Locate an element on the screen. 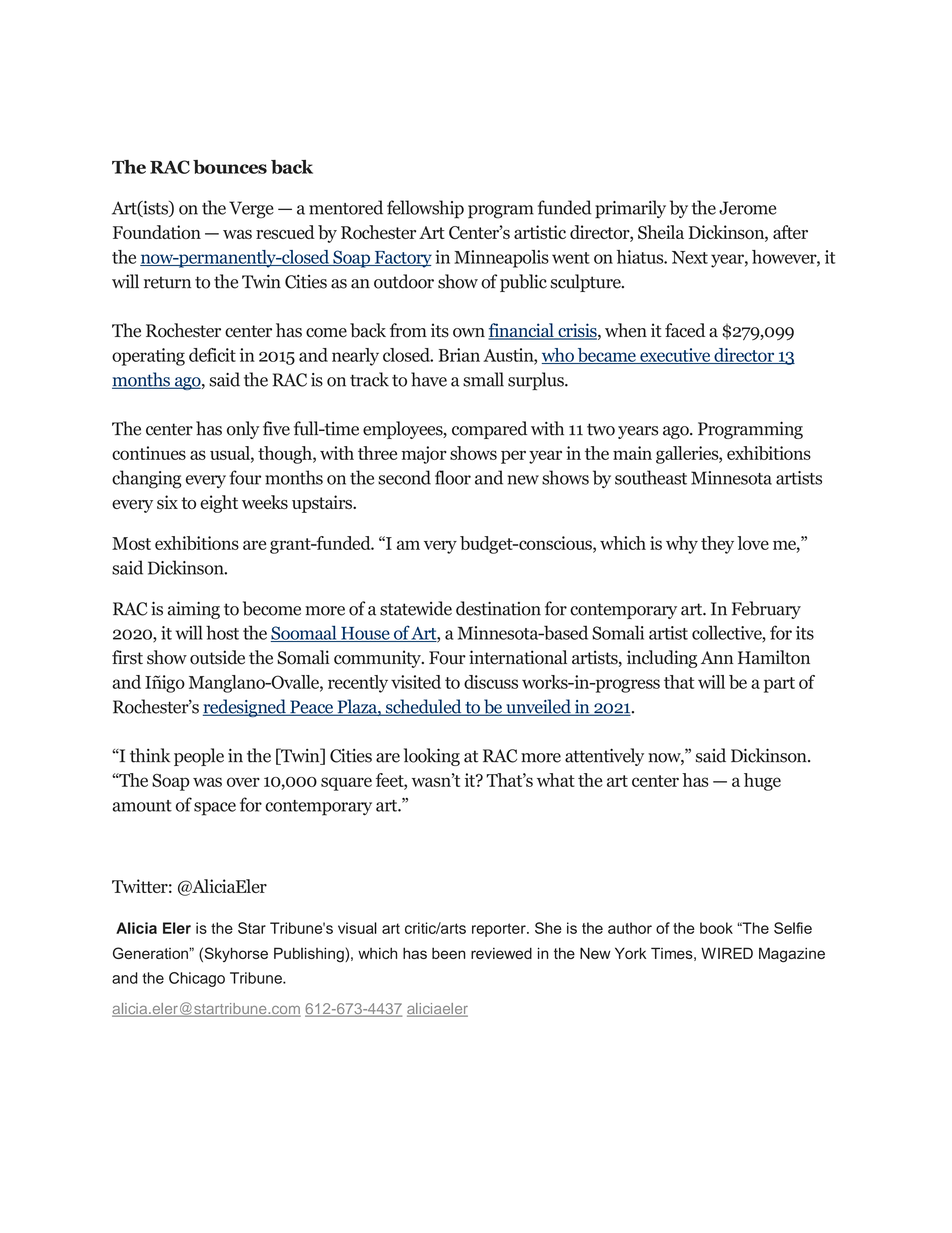 Image resolution: width=952 pixels, height=1233 pixels. executive is located at coordinates (675, 356).
